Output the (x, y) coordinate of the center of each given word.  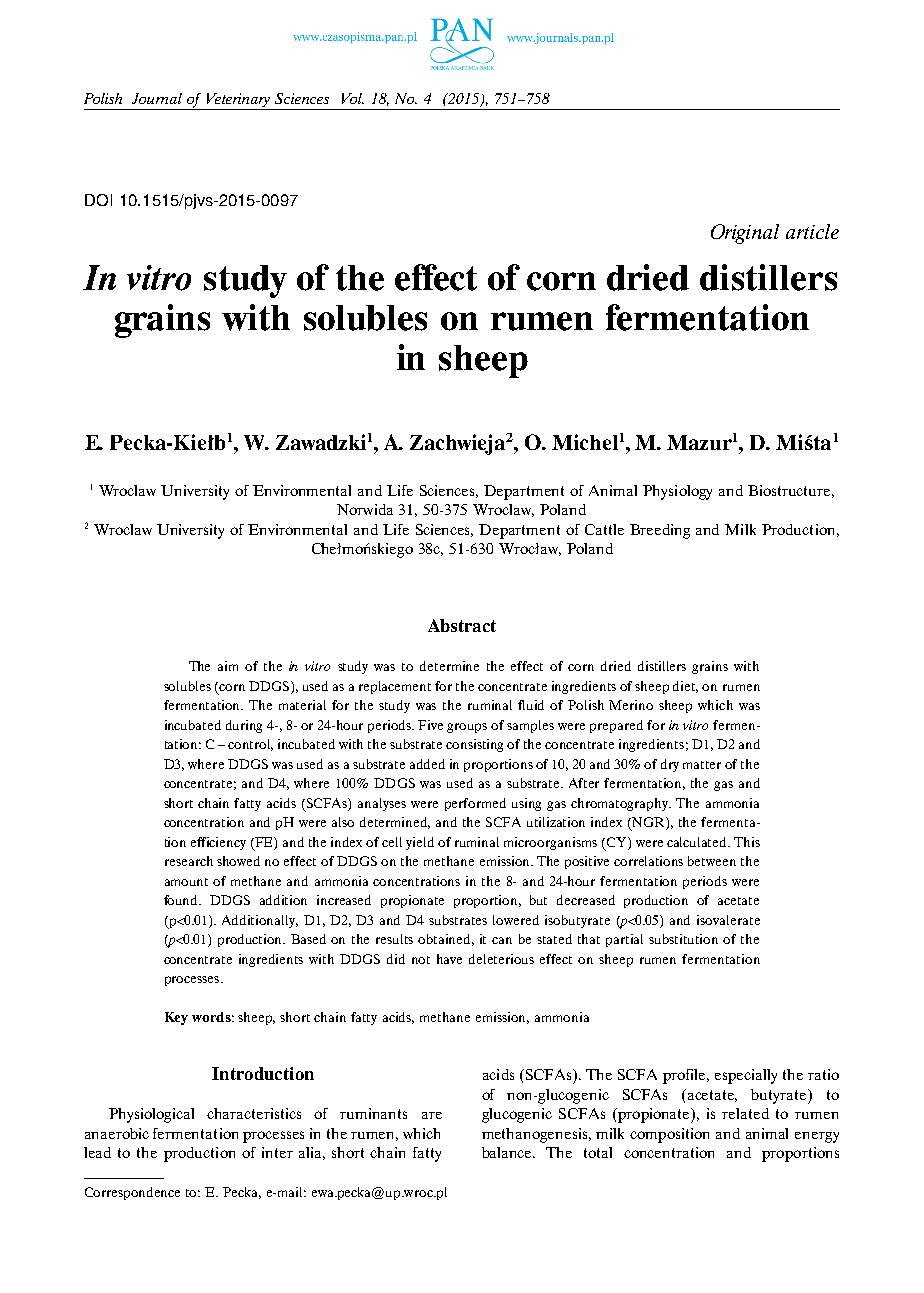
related (745, 1113)
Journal (157, 98)
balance (508, 1152)
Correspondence (132, 1193)
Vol (353, 98)
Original (745, 234)
